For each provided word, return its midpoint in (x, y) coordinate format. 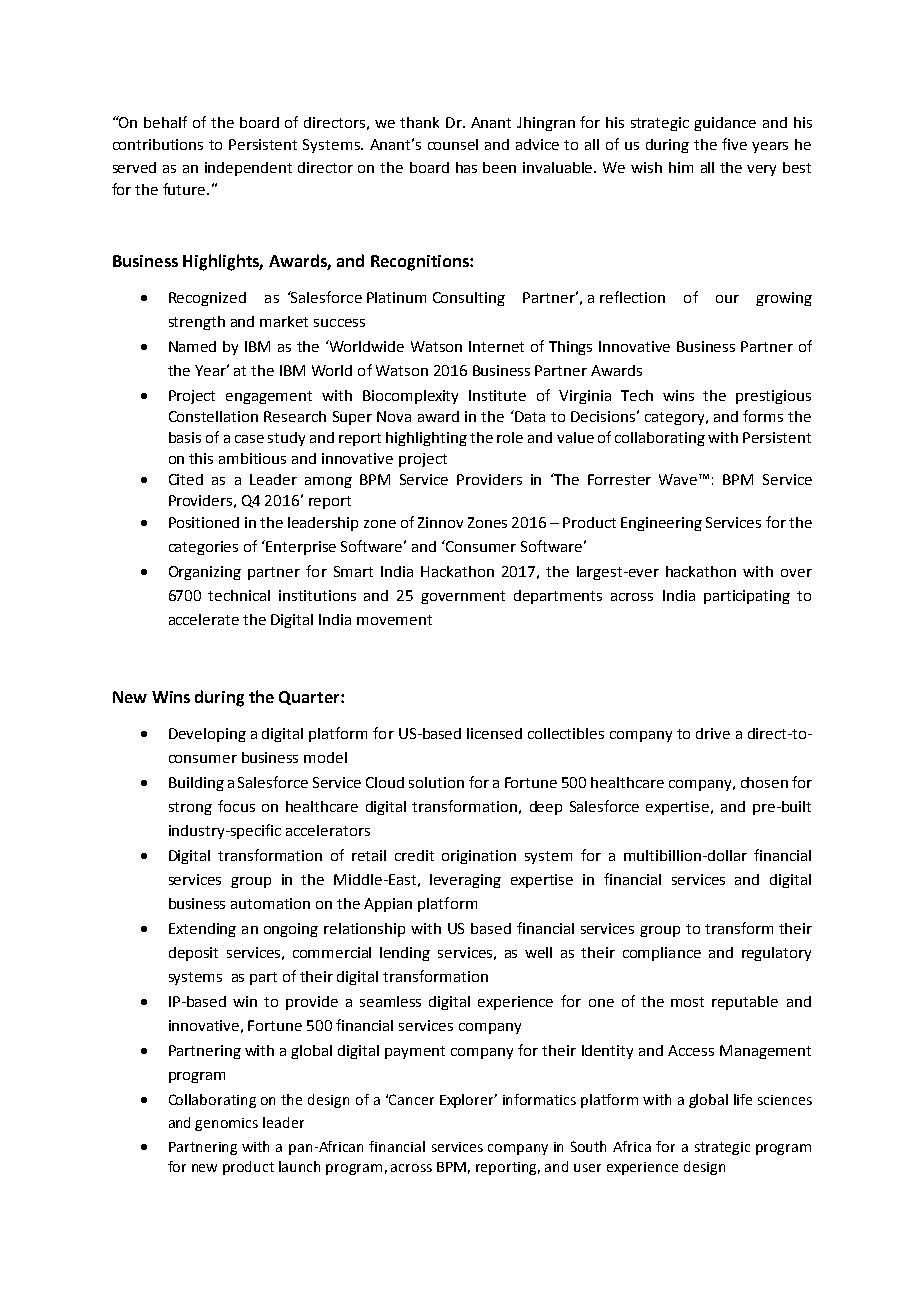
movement (394, 620)
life (743, 1099)
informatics (539, 1099)
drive (713, 733)
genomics (226, 1124)
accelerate (204, 619)
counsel (453, 144)
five (734, 144)
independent (248, 169)
